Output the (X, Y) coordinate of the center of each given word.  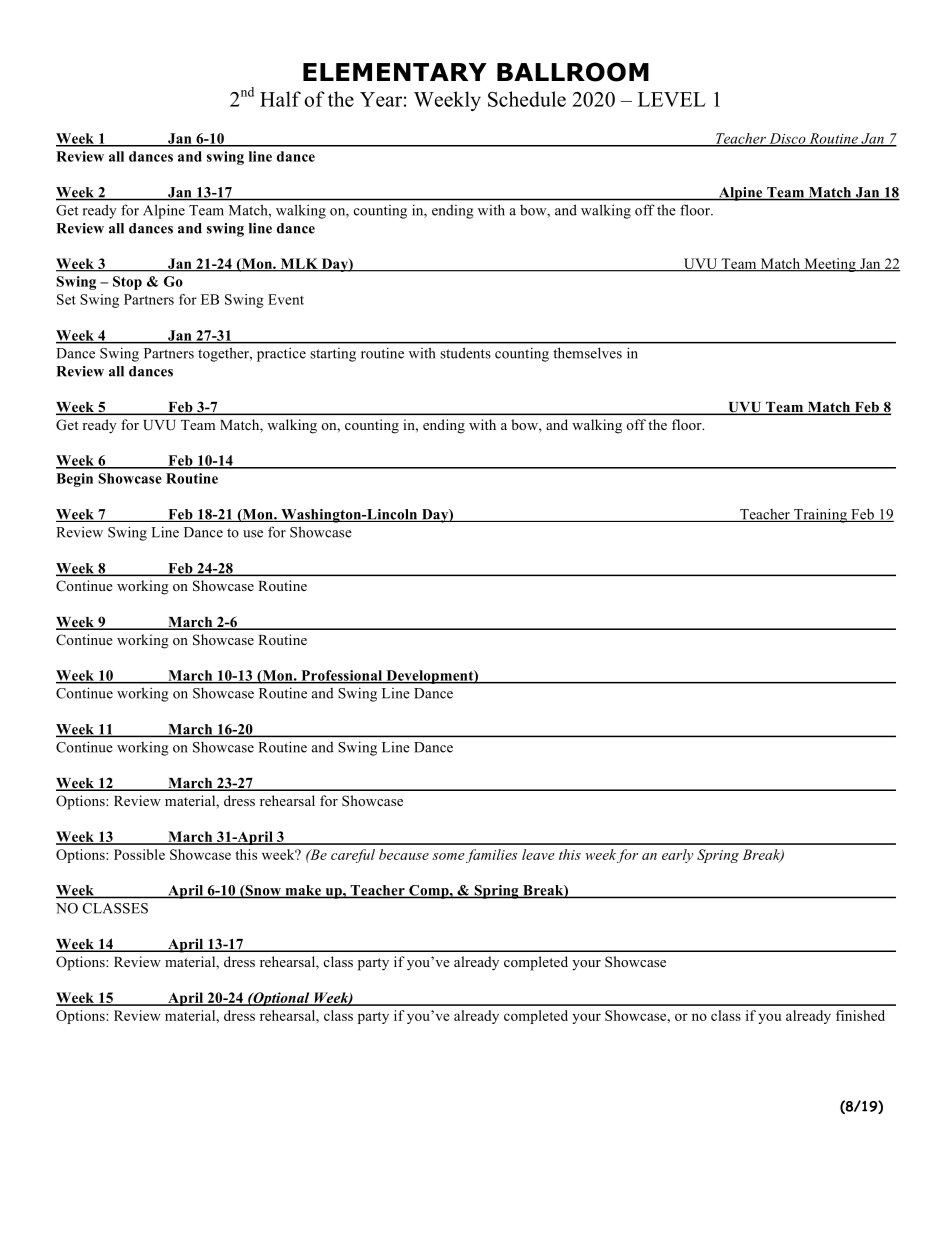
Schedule (527, 99)
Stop (127, 283)
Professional (342, 676)
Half (280, 99)
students (465, 353)
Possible (139, 854)
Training (820, 515)
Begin (74, 480)
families (492, 856)
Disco (787, 139)
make (303, 891)
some (448, 856)
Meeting (830, 265)
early (677, 856)
